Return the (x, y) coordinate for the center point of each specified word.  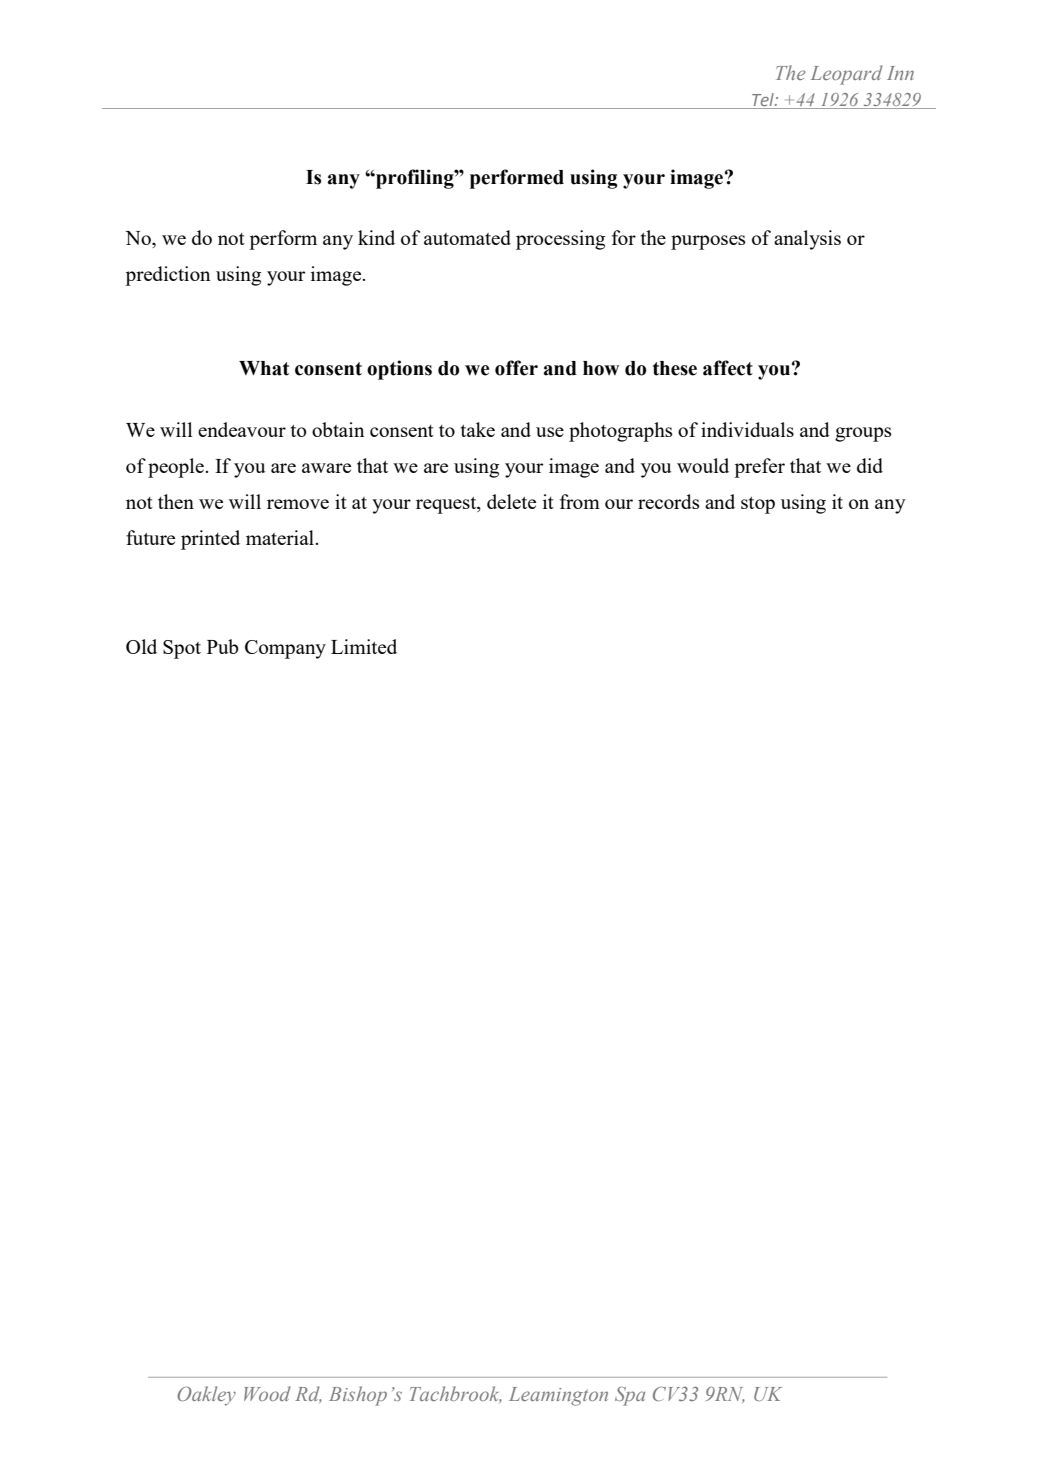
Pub (223, 646)
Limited (364, 646)
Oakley (206, 1396)
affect (728, 368)
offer (516, 368)
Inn (900, 73)
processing (560, 240)
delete (511, 501)
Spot (182, 649)
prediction (168, 276)
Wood (267, 1393)
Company (285, 649)
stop (758, 505)
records (668, 501)
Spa (630, 1396)
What (264, 368)
